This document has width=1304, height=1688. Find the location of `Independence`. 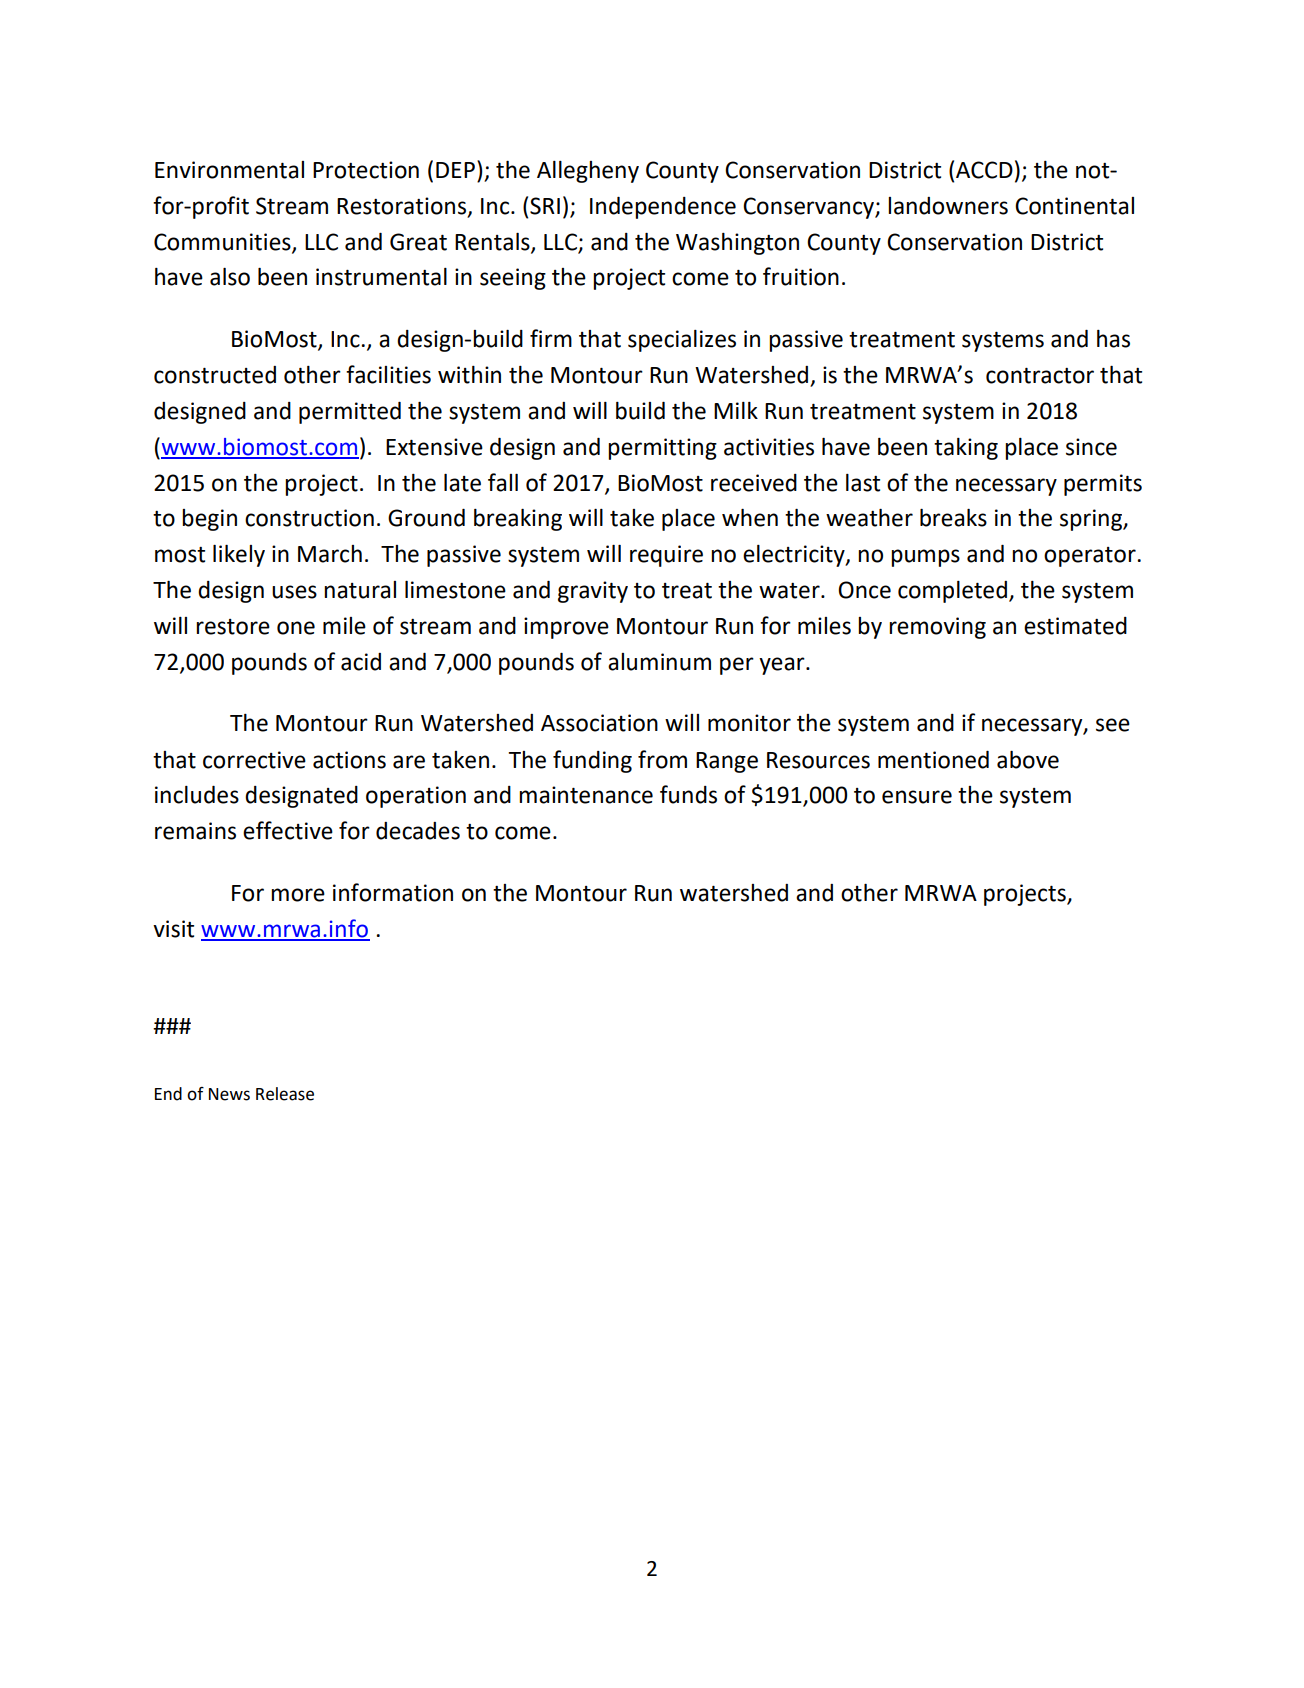

Independence is located at coordinates (663, 208).
